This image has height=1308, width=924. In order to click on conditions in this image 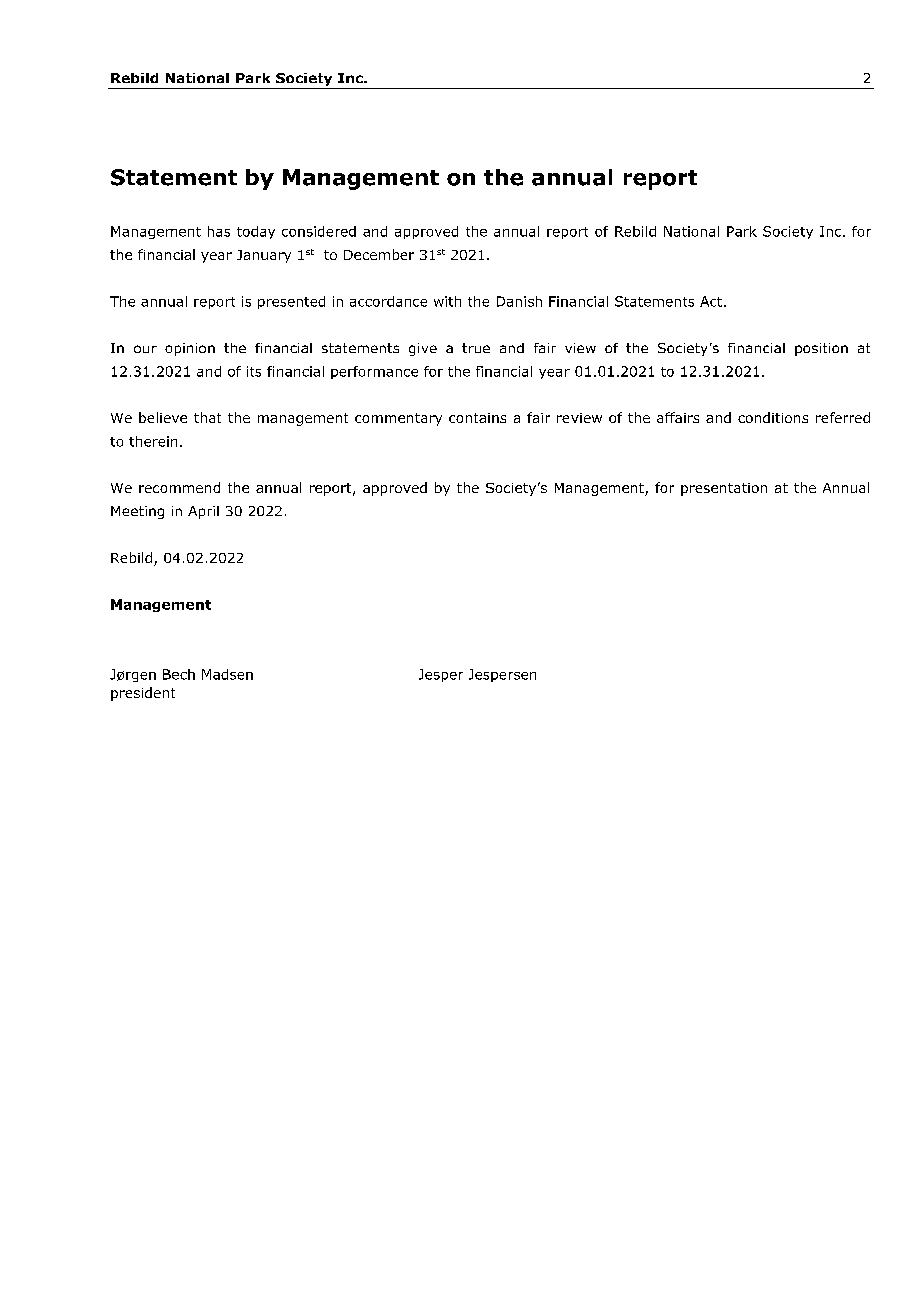, I will do `click(773, 417)`.
